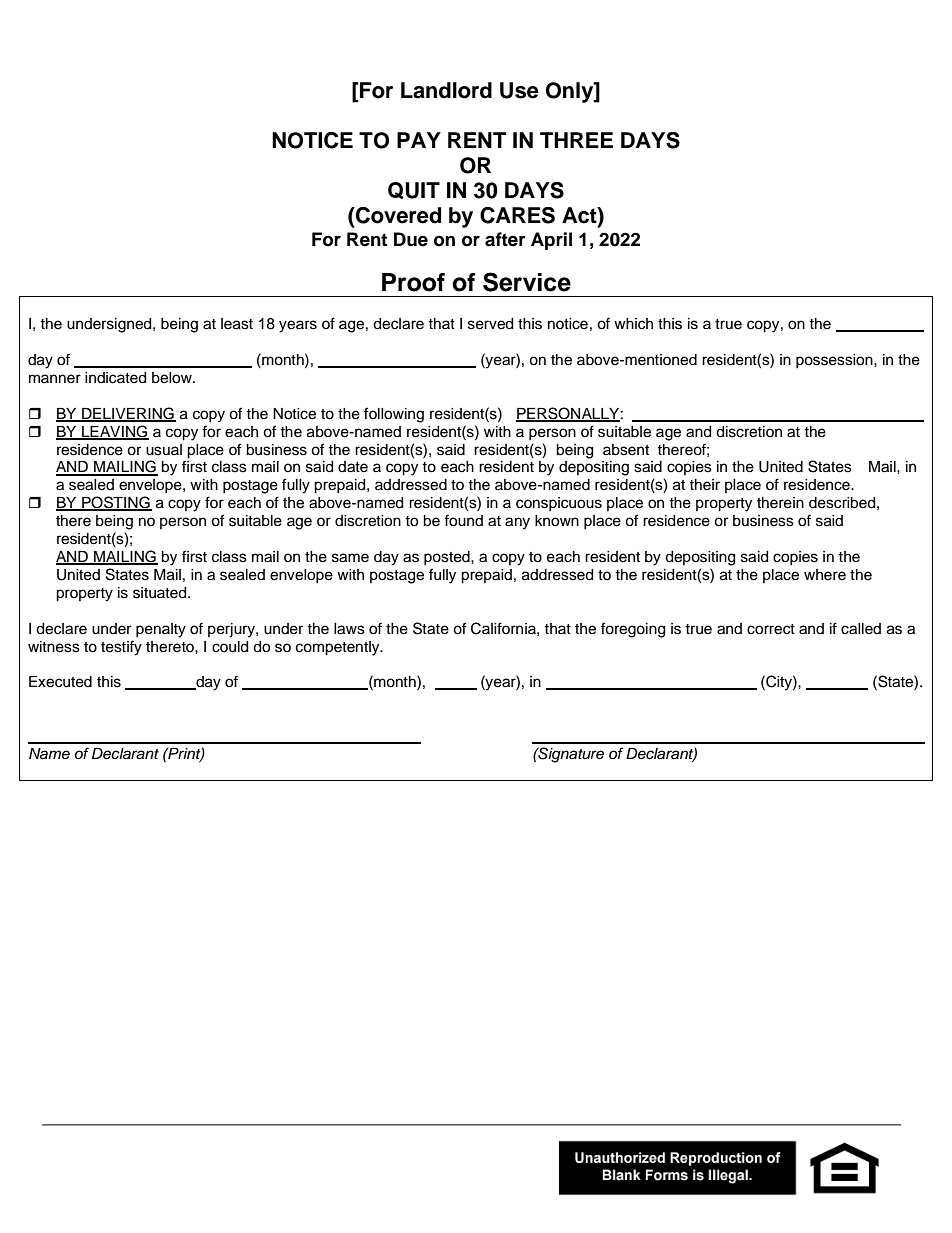 The height and width of the screenshot is (1233, 952). What do you see at coordinates (419, 140) in the screenshot?
I see `PAY` at bounding box center [419, 140].
